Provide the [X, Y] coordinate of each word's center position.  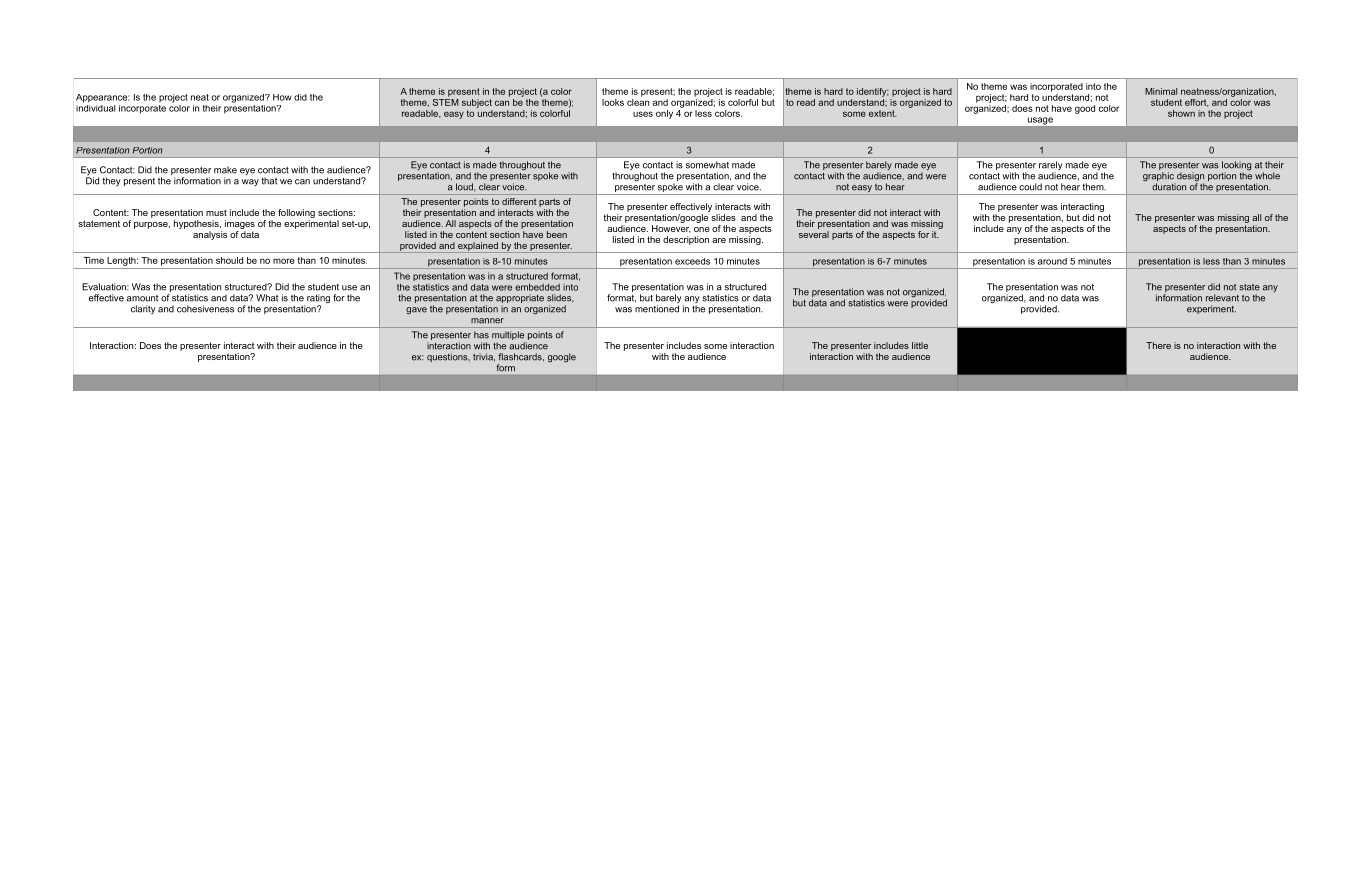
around [1052, 261]
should [229, 260]
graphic [1159, 178]
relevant [1222, 298]
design [1189, 178]
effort [1197, 103]
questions [448, 357]
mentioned [657, 309]
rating [318, 300]
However [671, 229]
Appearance [102, 98]
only [664, 114]
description [686, 240]
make [225, 170]
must [216, 212]
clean [638, 101]
